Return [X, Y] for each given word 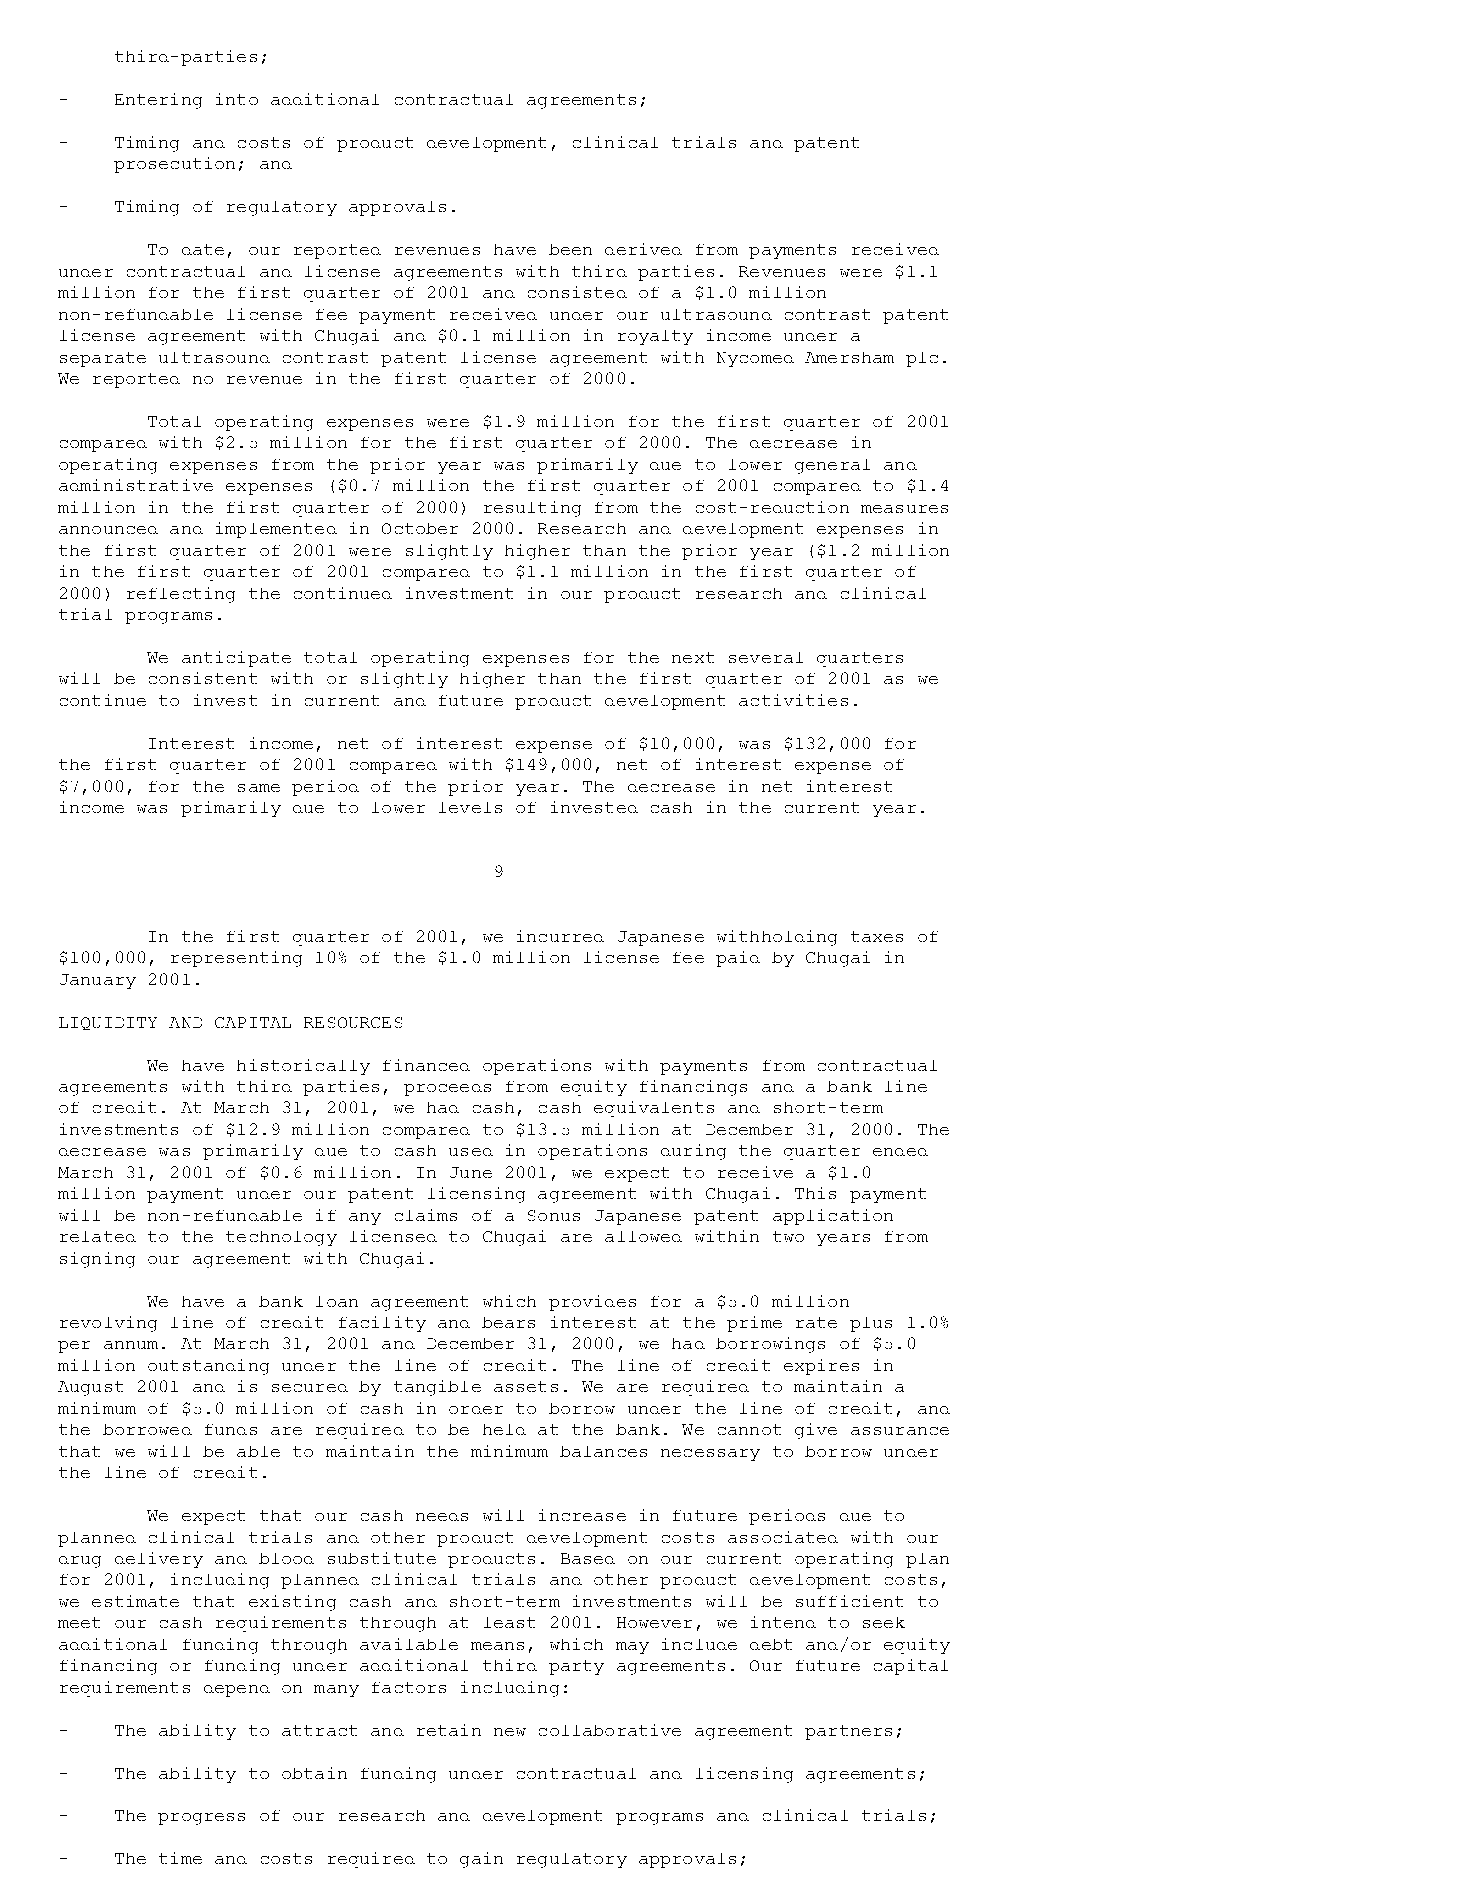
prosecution [174, 165]
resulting [532, 509]
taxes [877, 936]
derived [643, 249]
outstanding [208, 1367]
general [832, 466]
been [570, 249]
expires [821, 1367]
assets [526, 1386]
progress [201, 1819]
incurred [560, 936]
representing [236, 959]
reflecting [181, 595]
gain [481, 1860]
